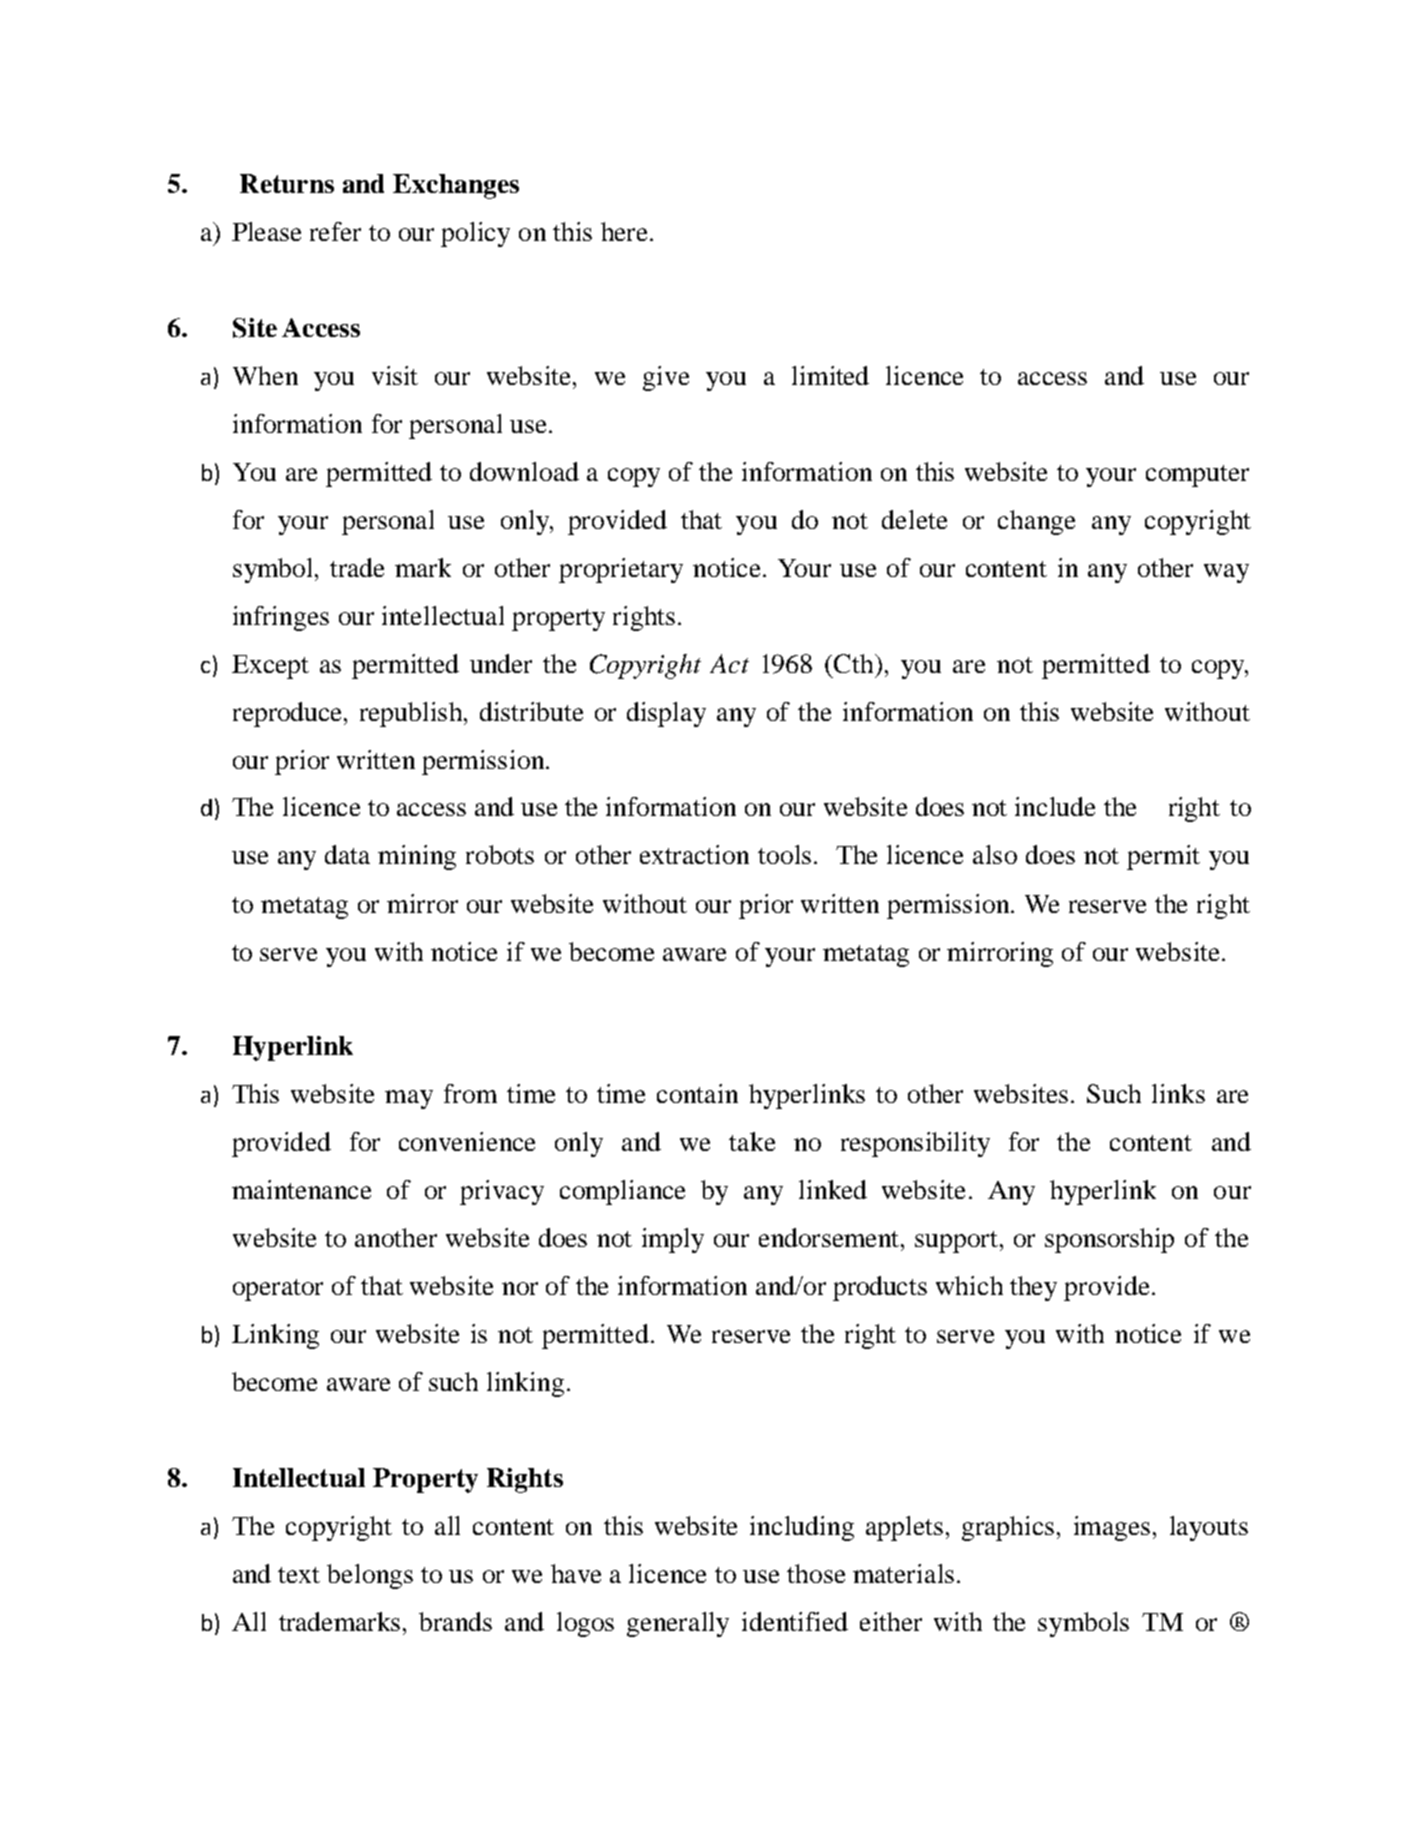 The image size is (1418, 1835). What do you see at coordinates (995, 854) in the image?
I see `also` at bounding box center [995, 854].
